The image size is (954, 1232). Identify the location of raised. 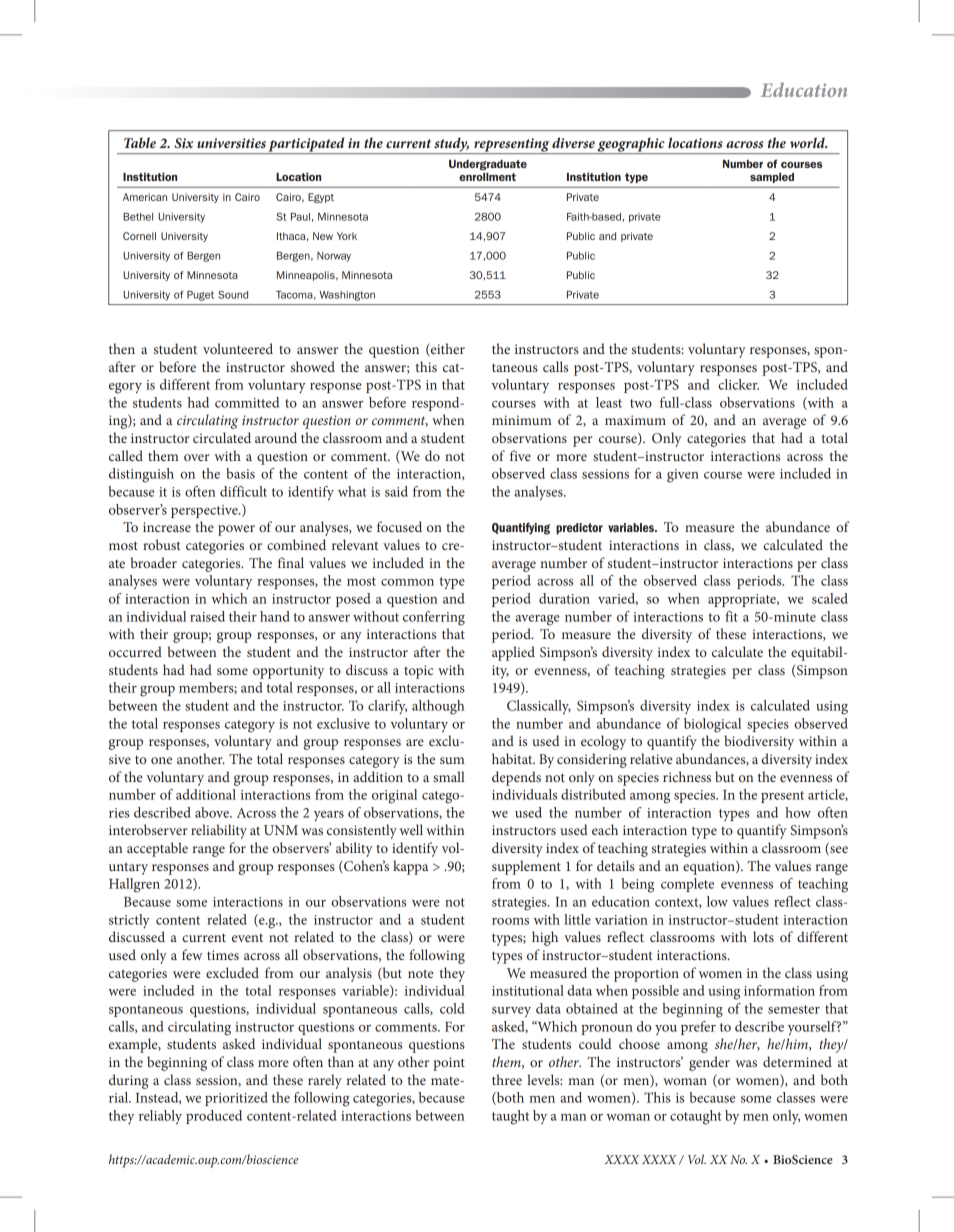
(207, 616).
